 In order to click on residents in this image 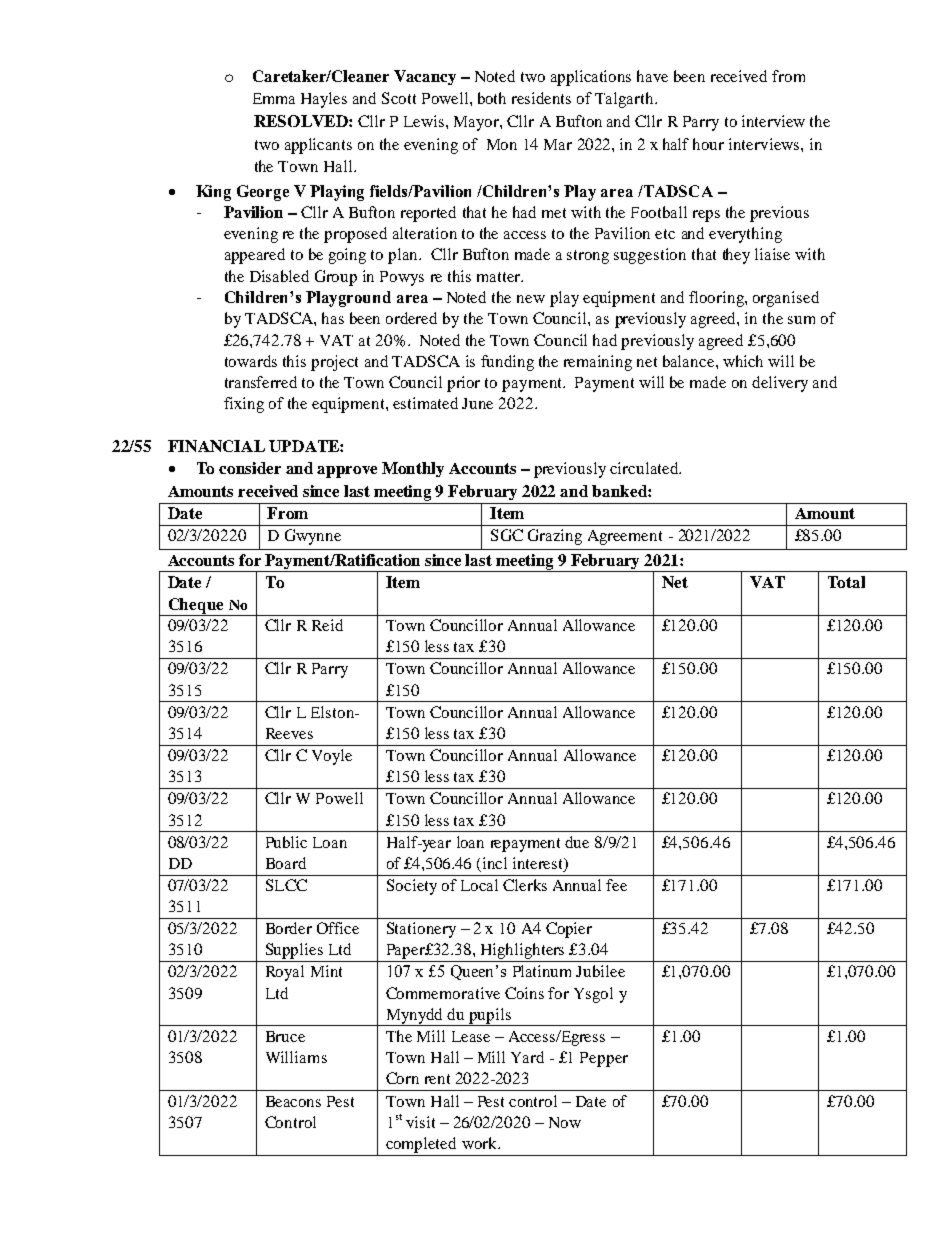, I will do `click(541, 98)`.
